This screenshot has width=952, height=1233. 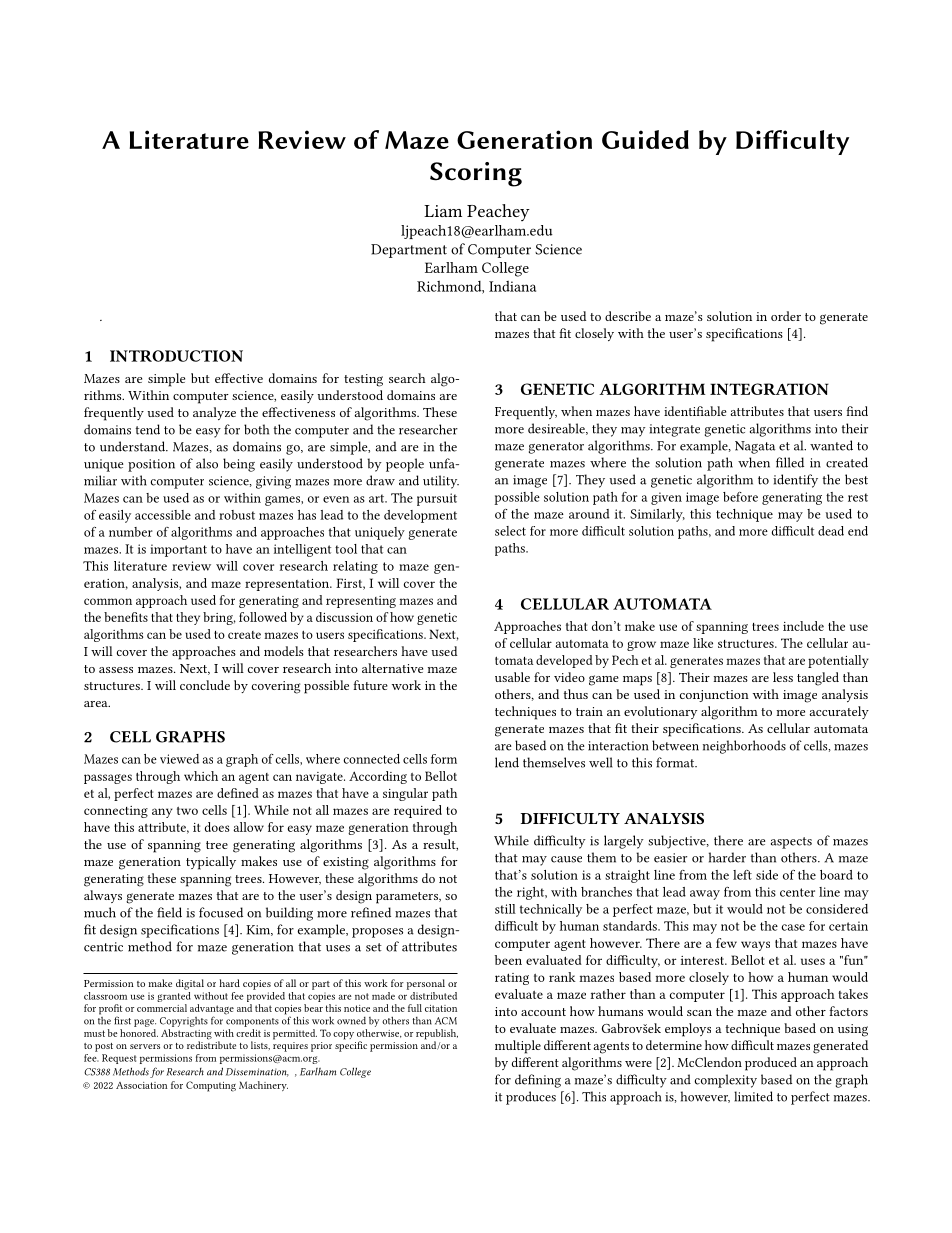 What do you see at coordinates (207, 463) in the screenshot?
I see `also` at bounding box center [207, 463].
